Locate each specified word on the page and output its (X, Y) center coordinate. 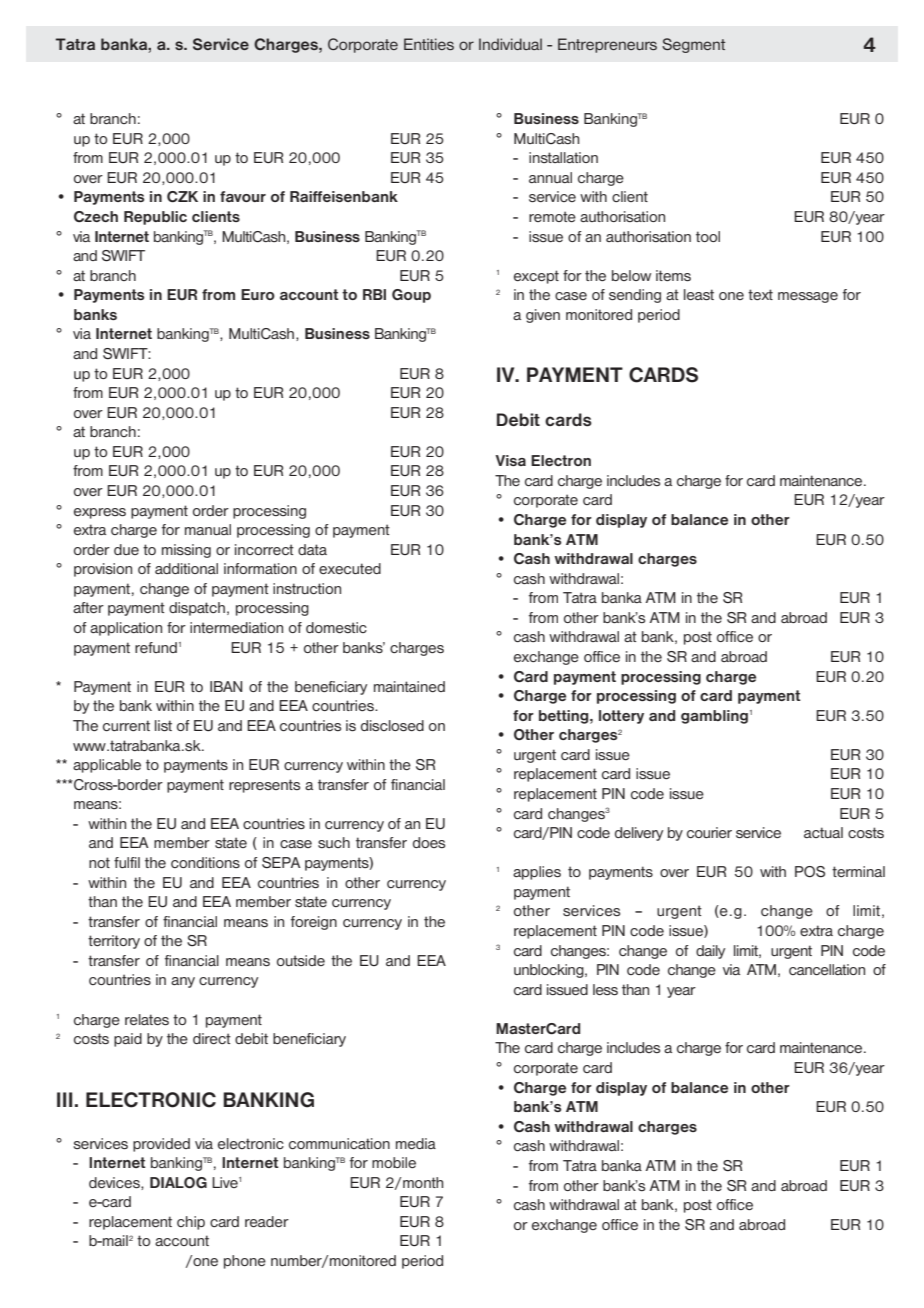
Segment (693, 45)
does (429, 842)
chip (191, 1223)
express (100, 513)
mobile (394, 1162)
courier (709, 832)
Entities (429, 44)
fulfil (127, 862)
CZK (182, 197)
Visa (510, 460)
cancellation (827, 969)
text (760, 294)
